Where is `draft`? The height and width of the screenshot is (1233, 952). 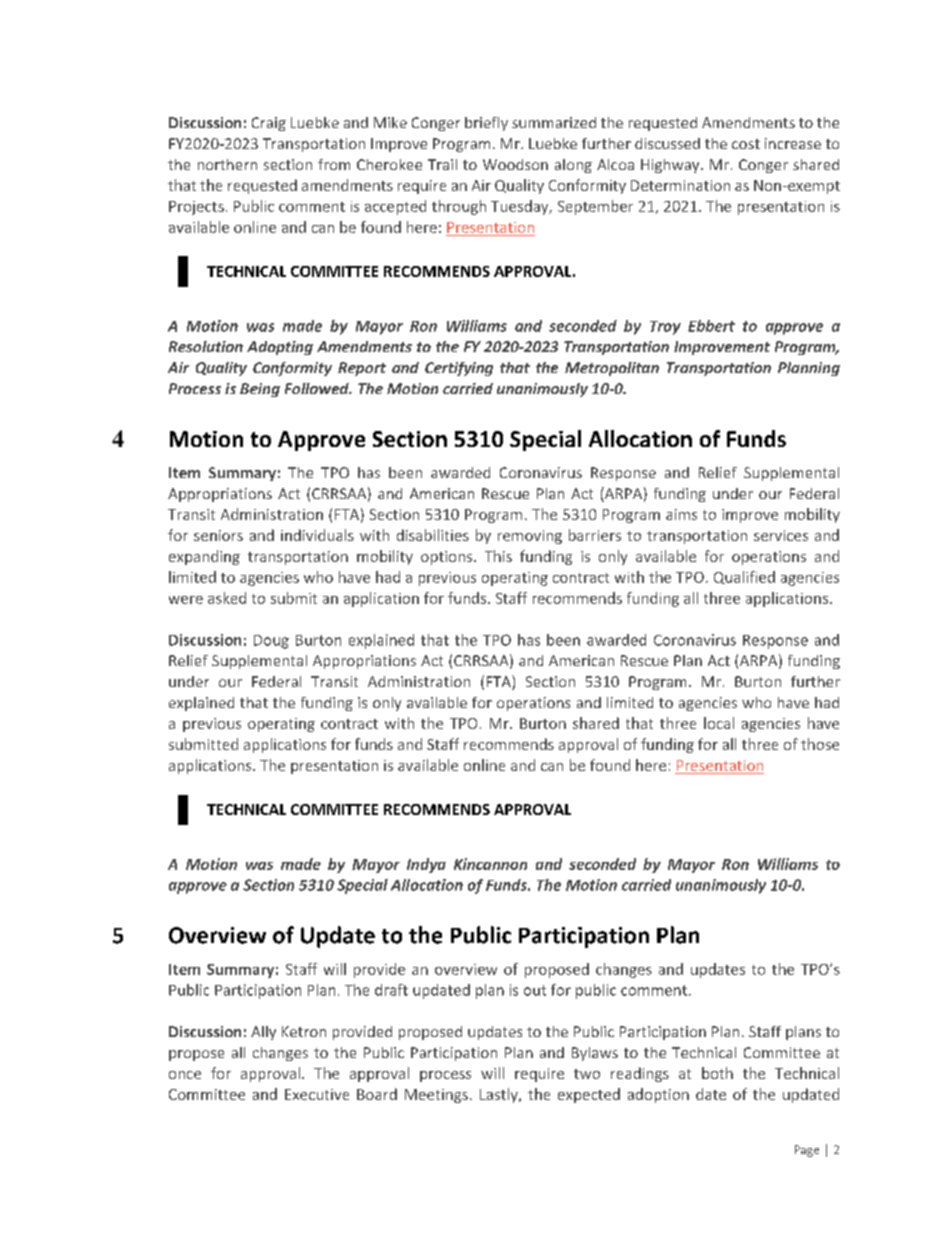
draft is located at coordinates (391, 990).
